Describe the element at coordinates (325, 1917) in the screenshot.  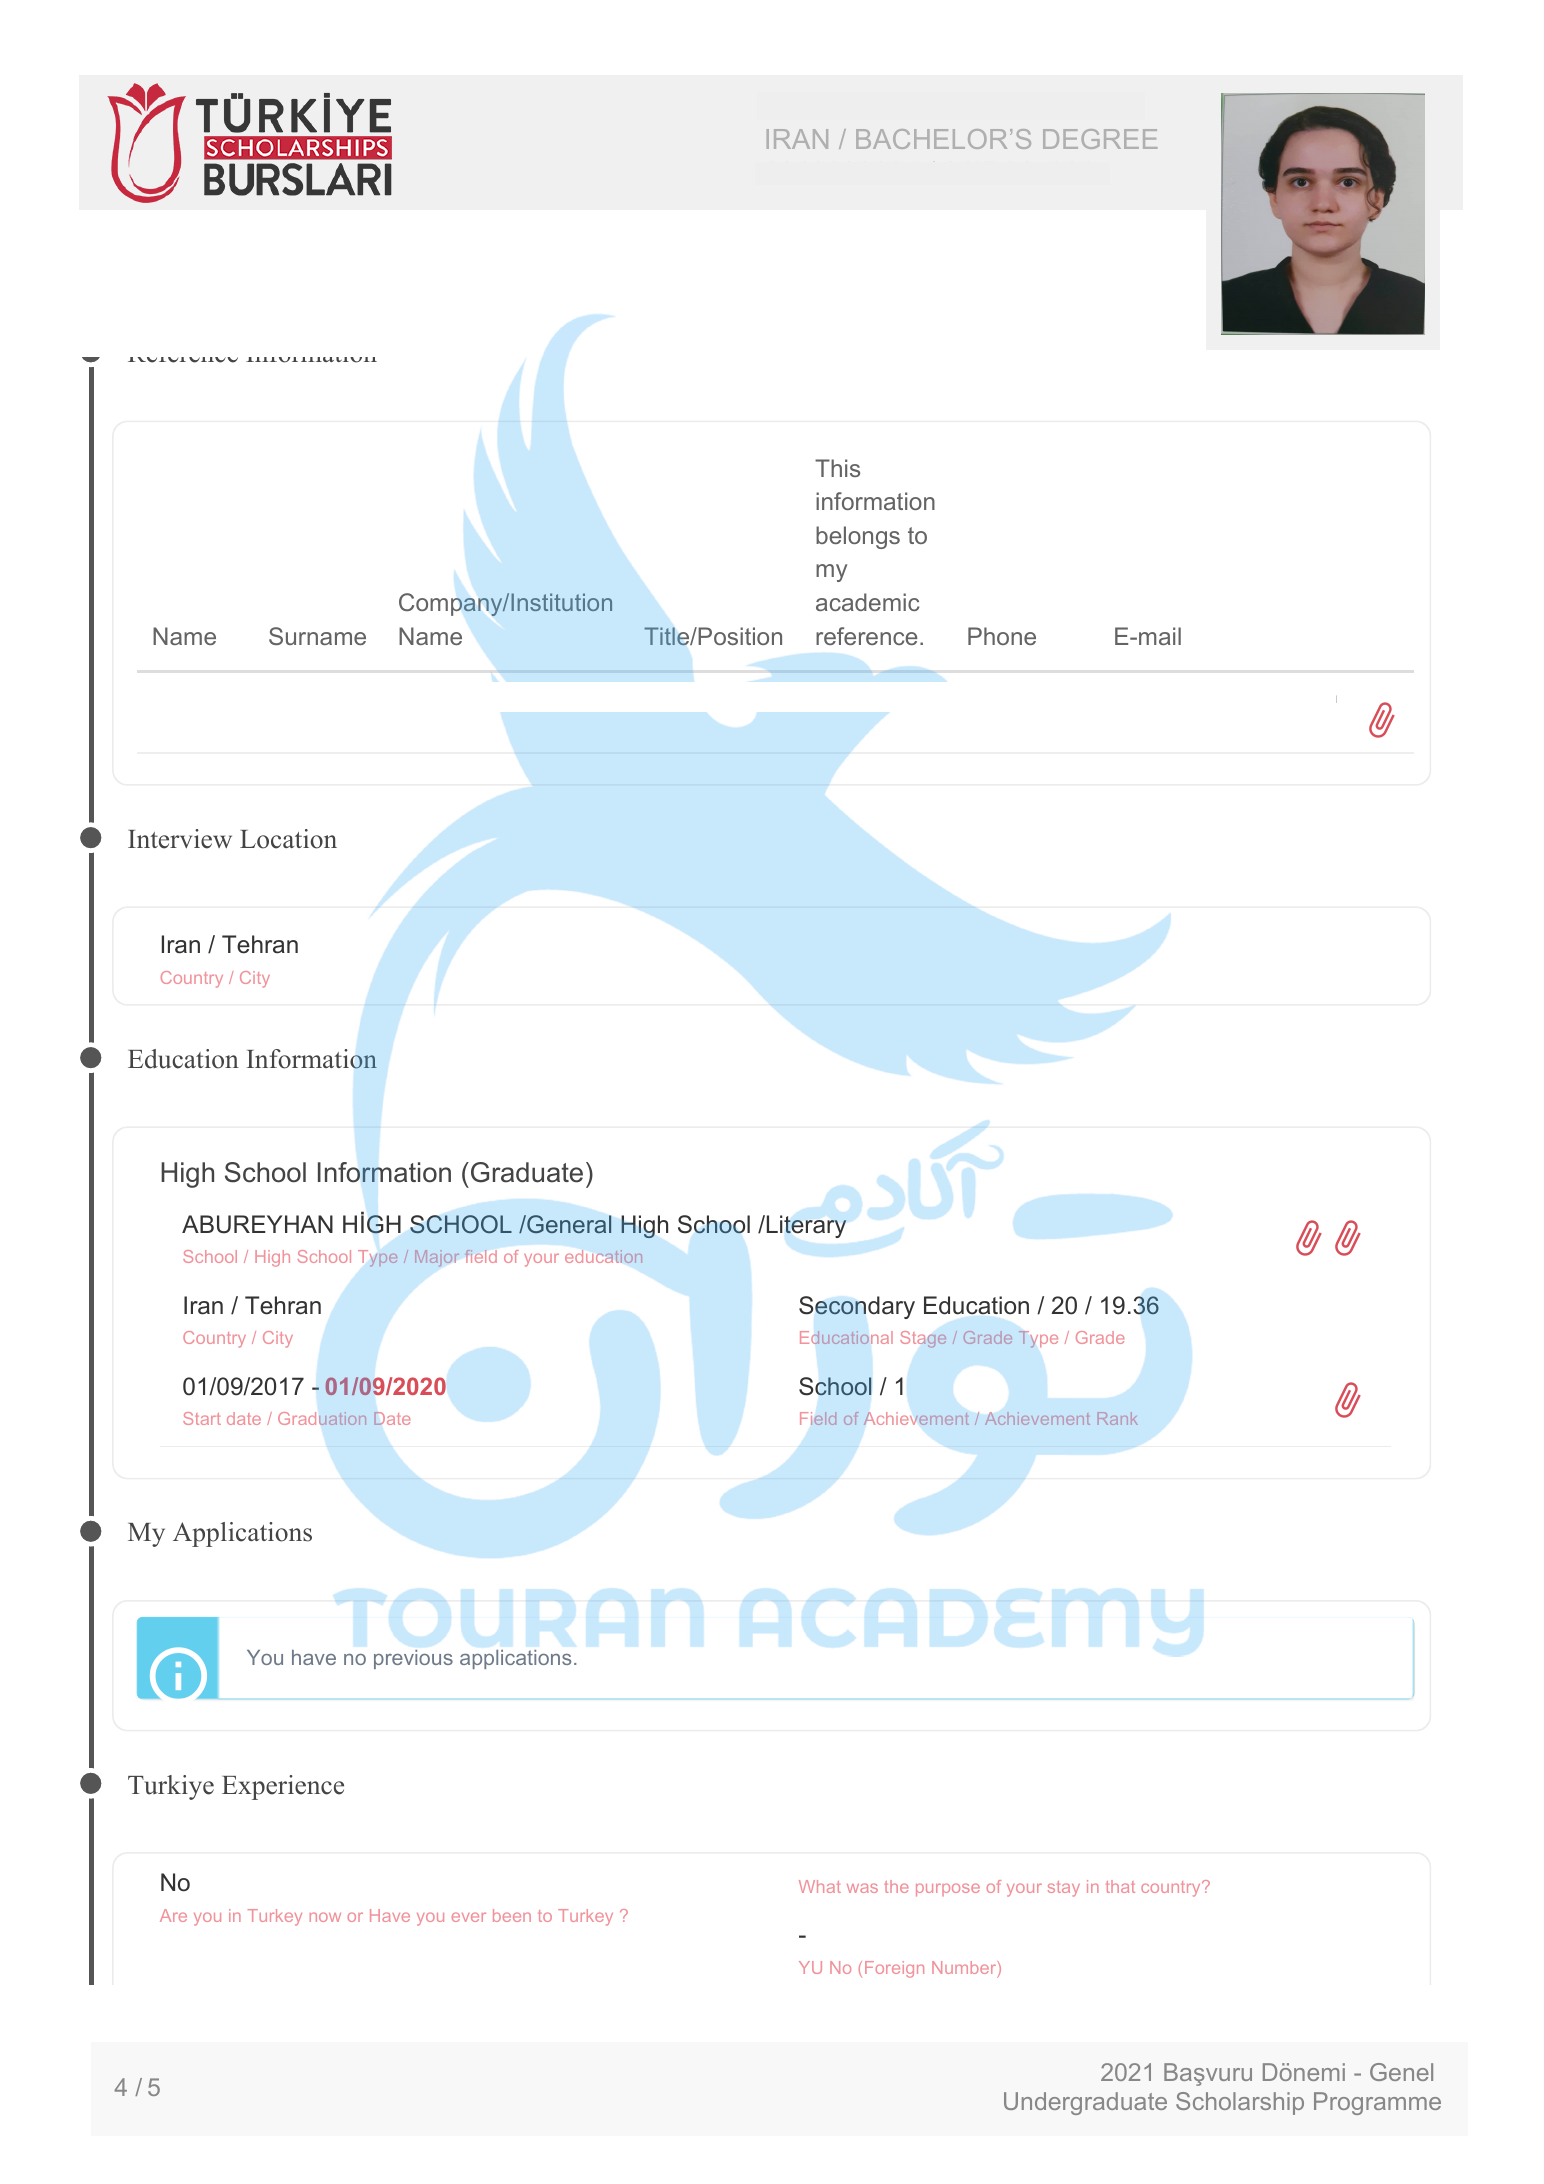
I see `now` at that location.
